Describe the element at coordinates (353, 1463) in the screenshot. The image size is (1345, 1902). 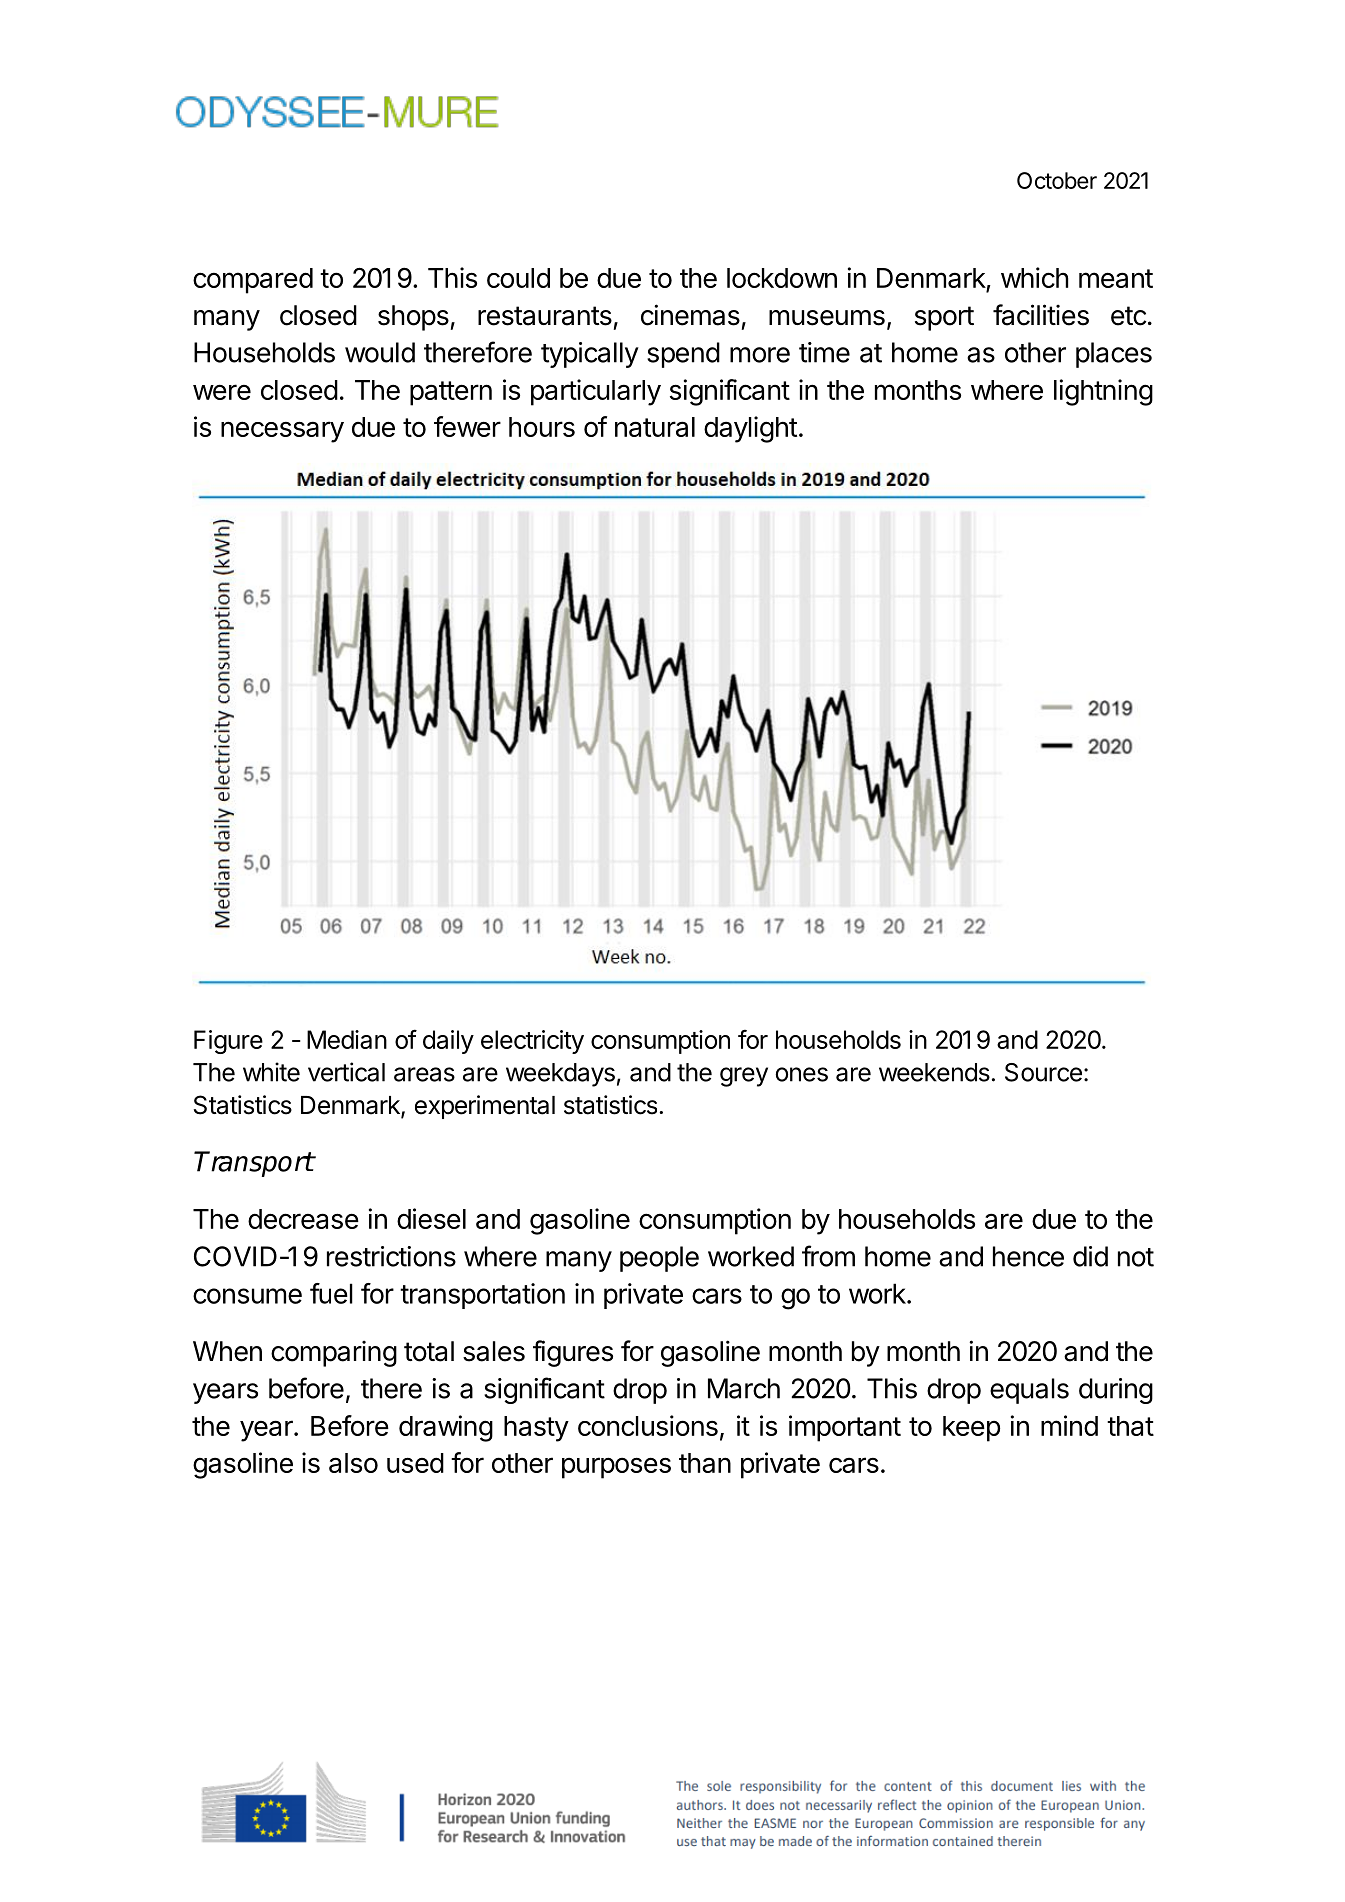
I see `also` at that location.
